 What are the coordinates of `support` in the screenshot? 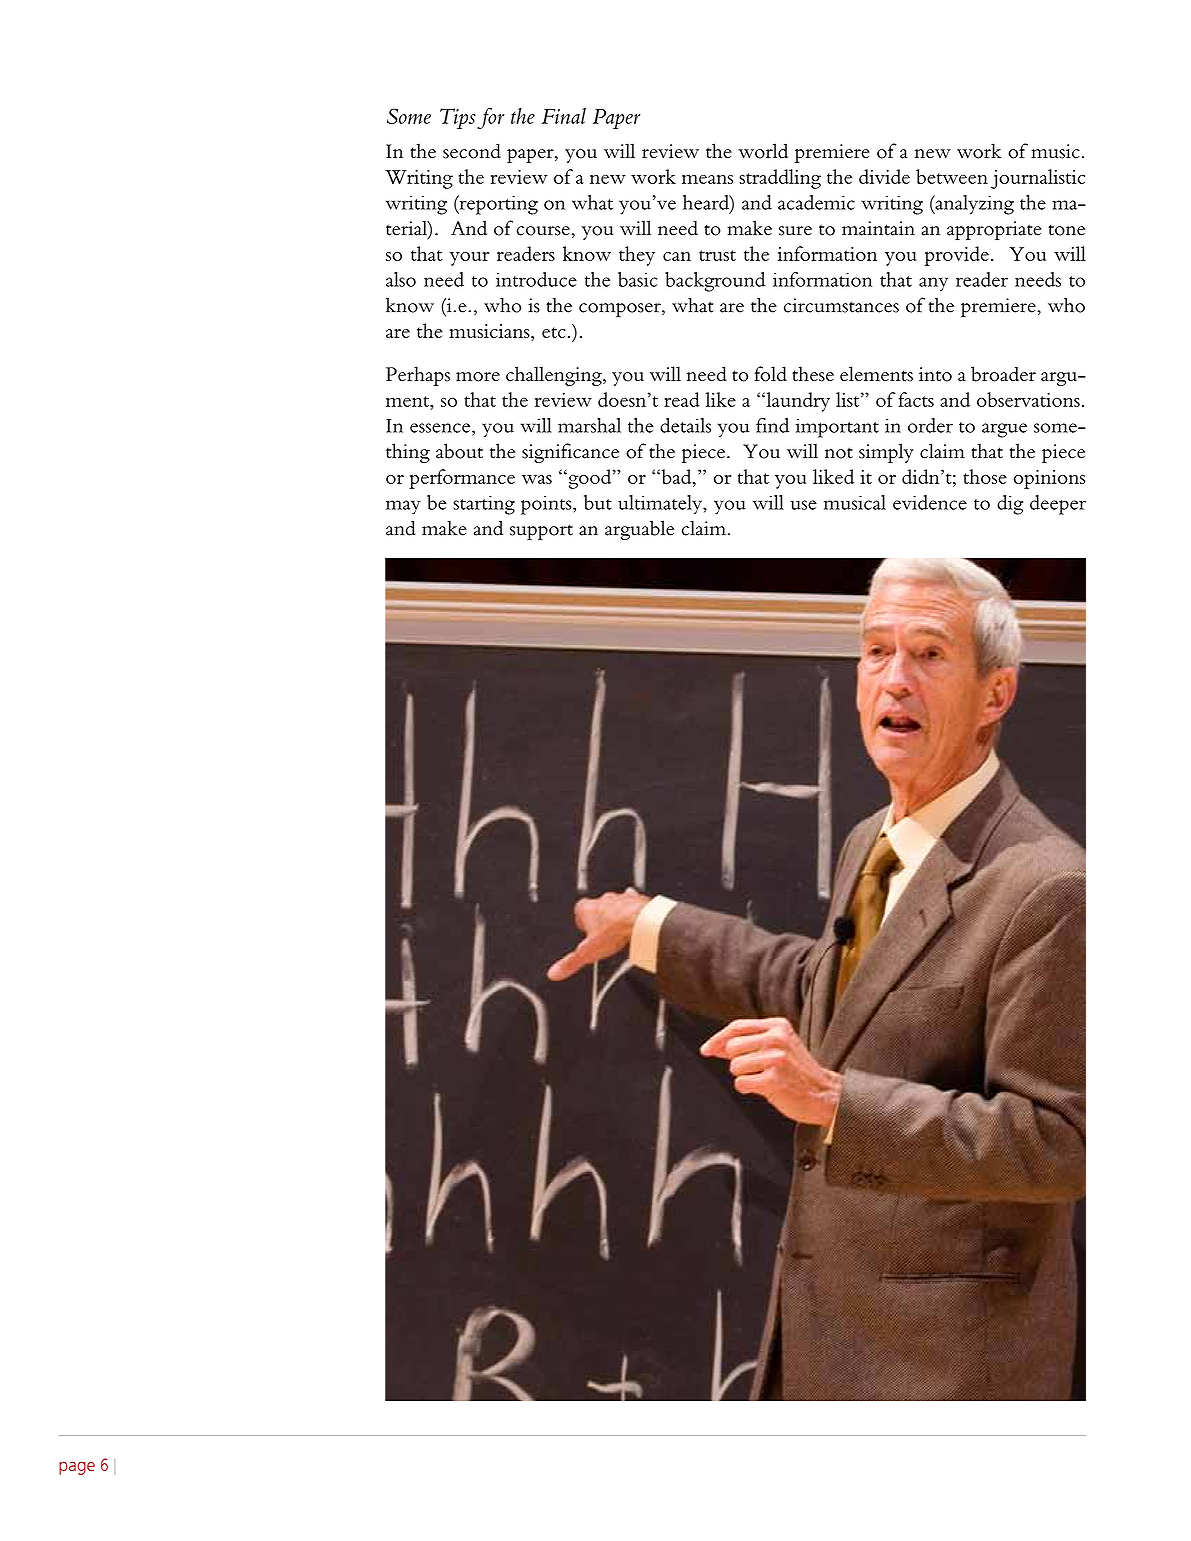 It's located at (541, 532).
